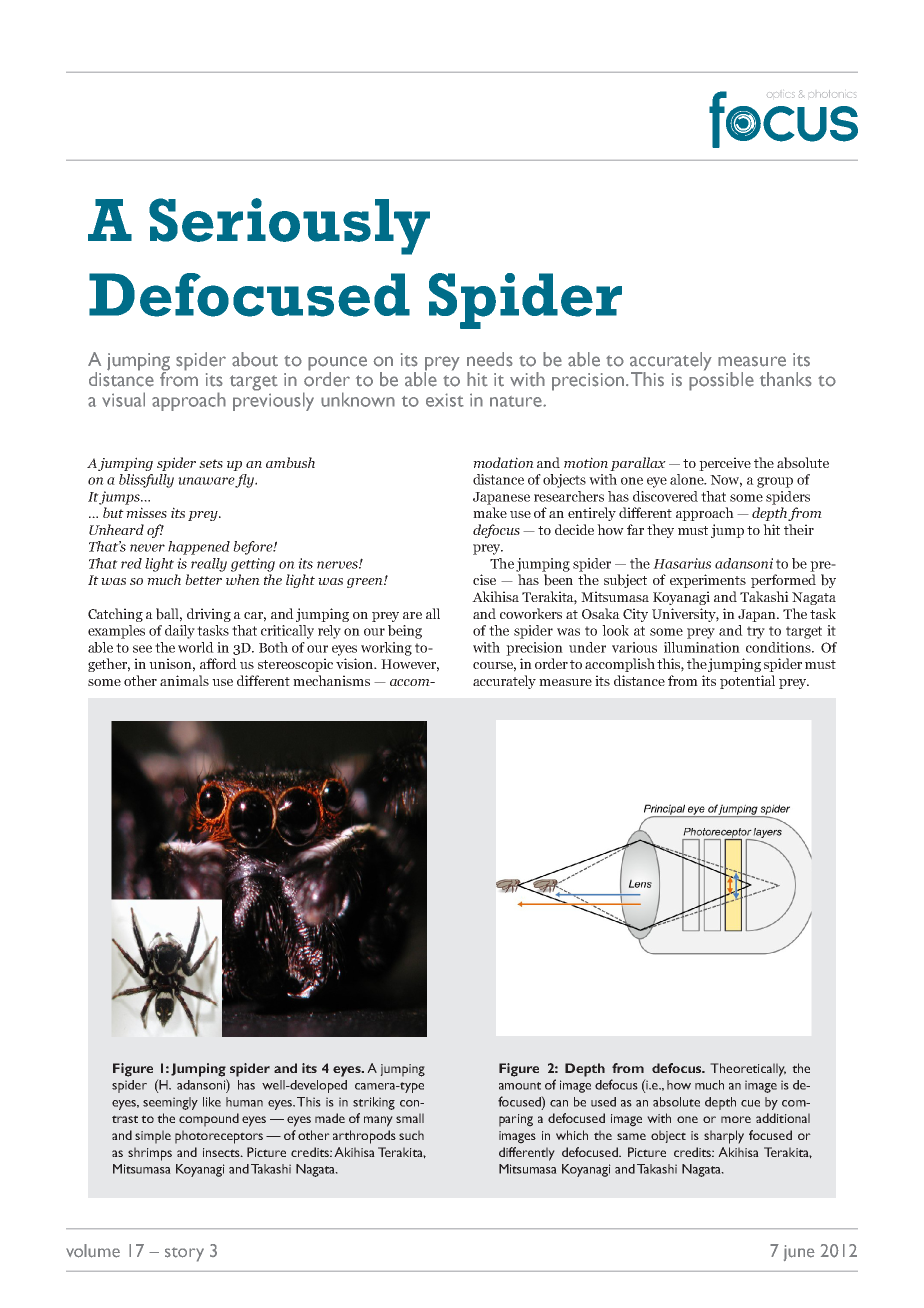  Describe the element at coordinates (212, 1102) in the page. I see `like` at that location.
